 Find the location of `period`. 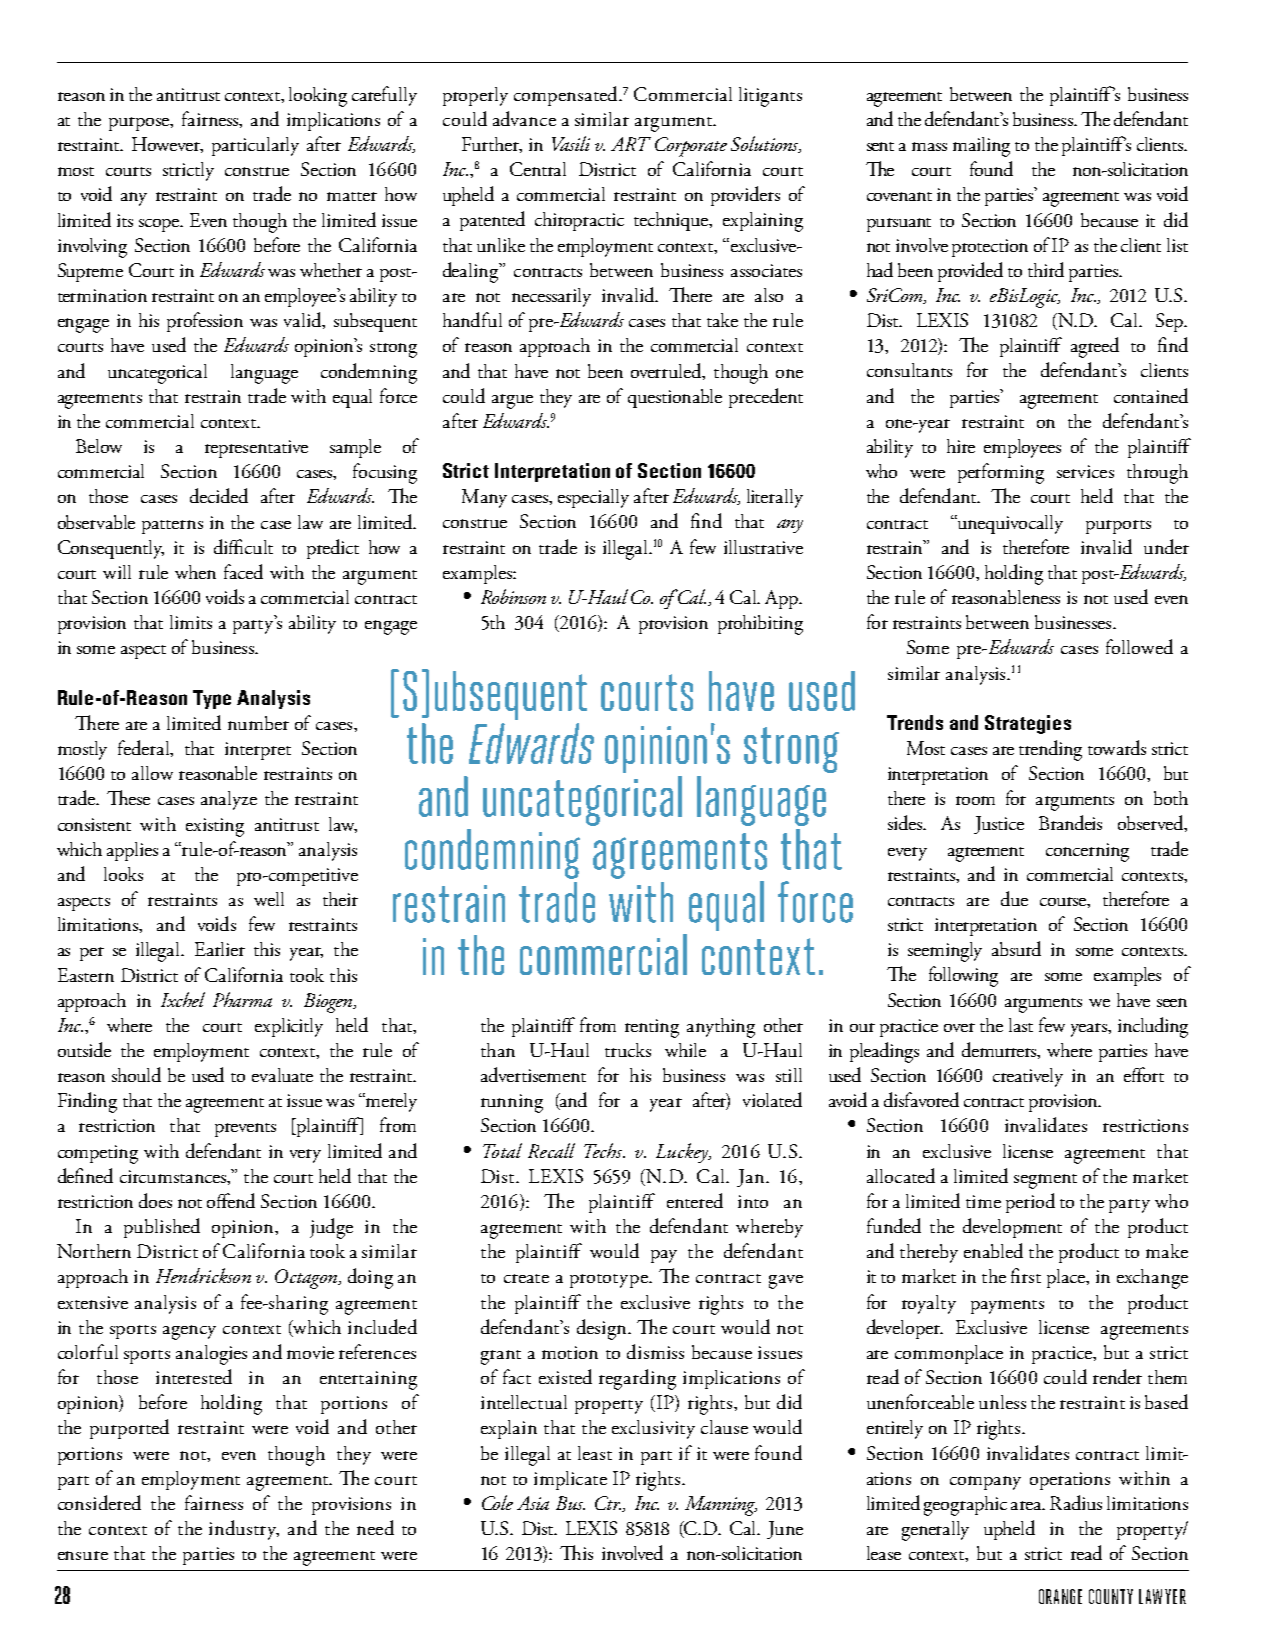

period is located at coordinates (1030, 1203).
